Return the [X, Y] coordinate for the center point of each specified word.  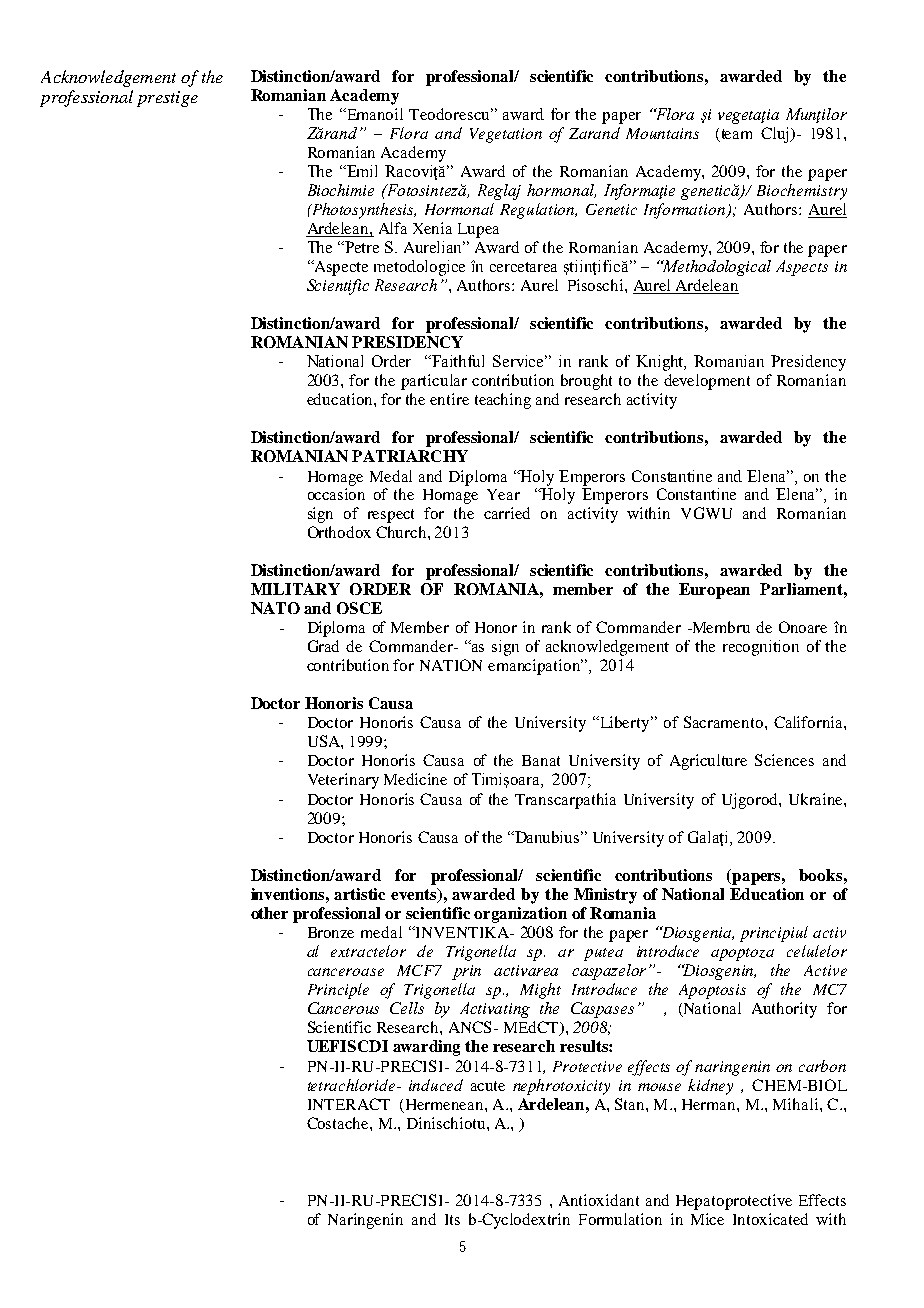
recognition [761, 648]
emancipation [535, 667]
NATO [275, 608]
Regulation [538, 211]
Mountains [662, 133]
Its [452, 1219]
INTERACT [349, 1104]
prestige [167, 99]
